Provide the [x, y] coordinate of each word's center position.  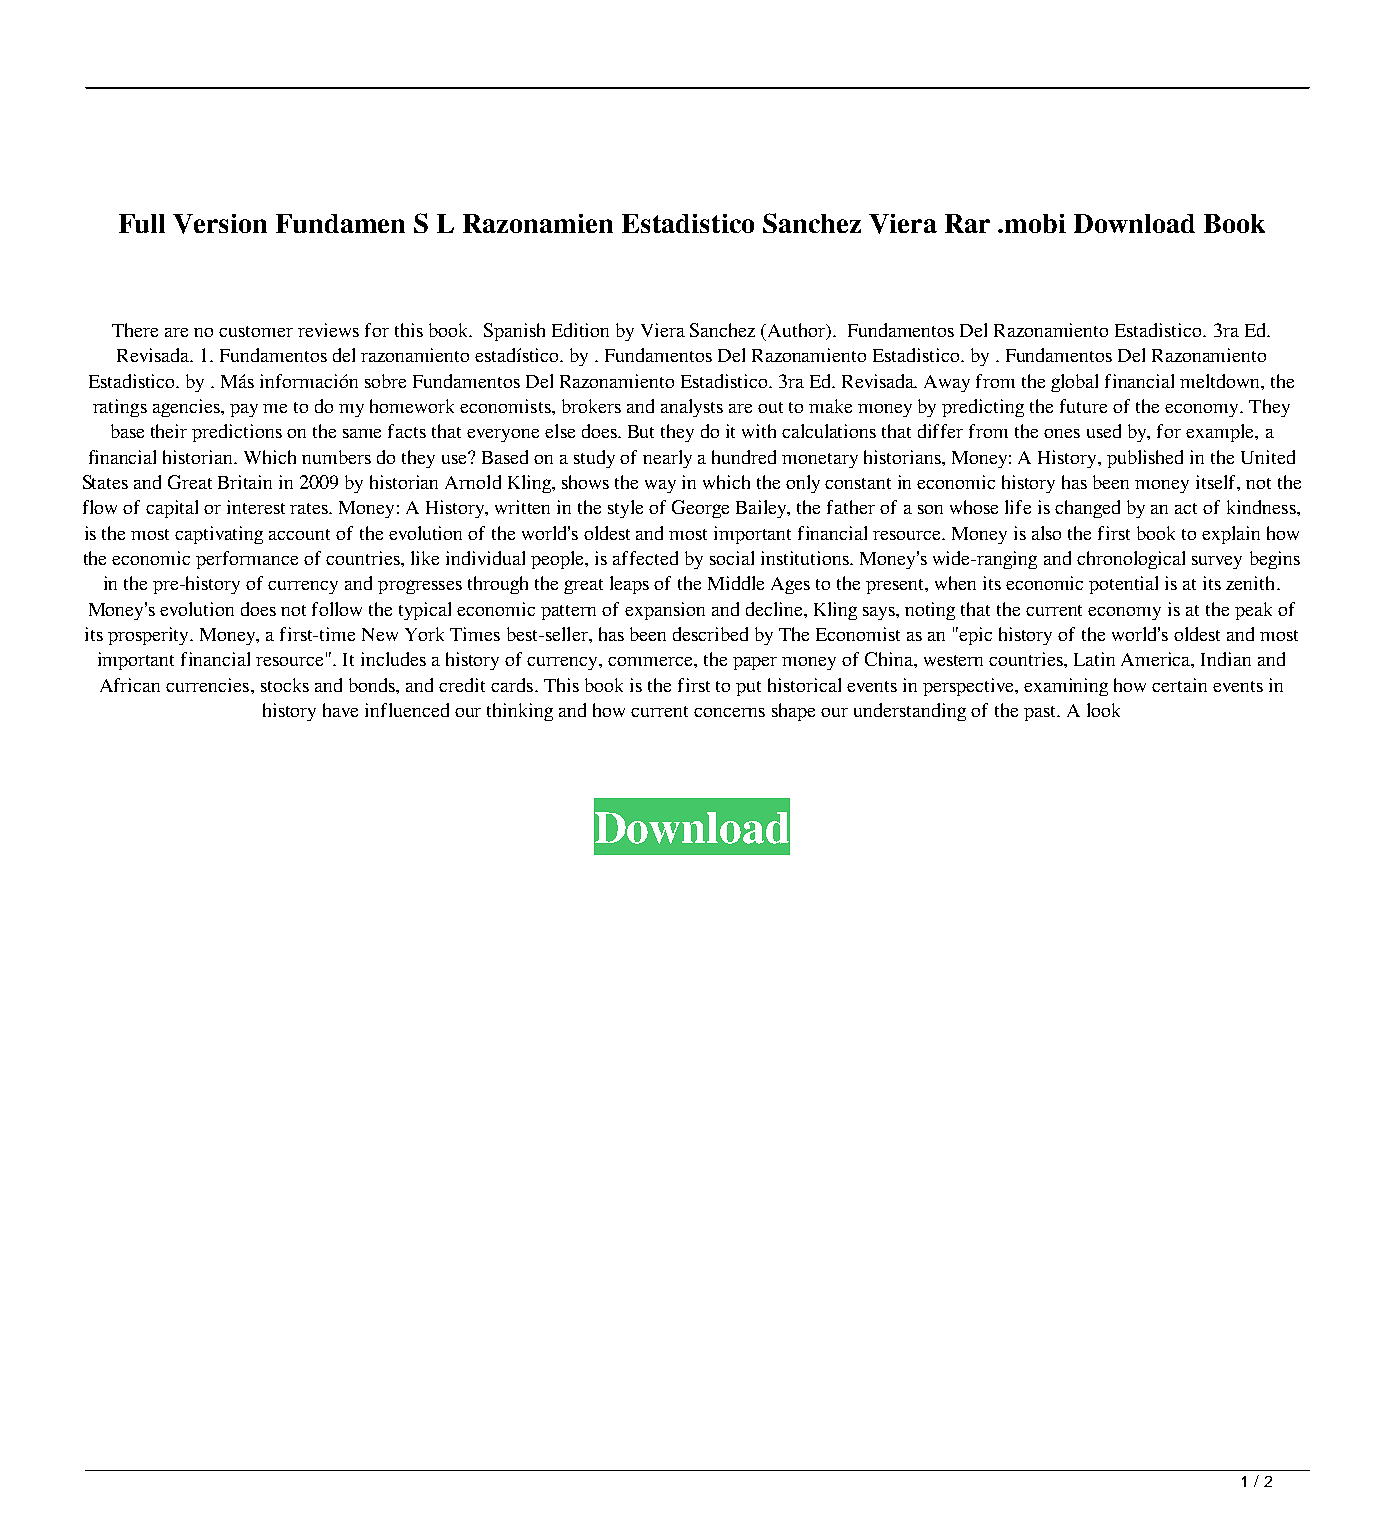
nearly [667, 459]
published [1145, 459]
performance [247, 560]
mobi [1035, 223]
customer [256, 331]
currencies [207, 685]
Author [798, 331]
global [1074, 383]
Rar [967, 223]
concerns [729, 712]
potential [1123, 585]
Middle [736, 583]
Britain [245, 482]
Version [220, 224]
